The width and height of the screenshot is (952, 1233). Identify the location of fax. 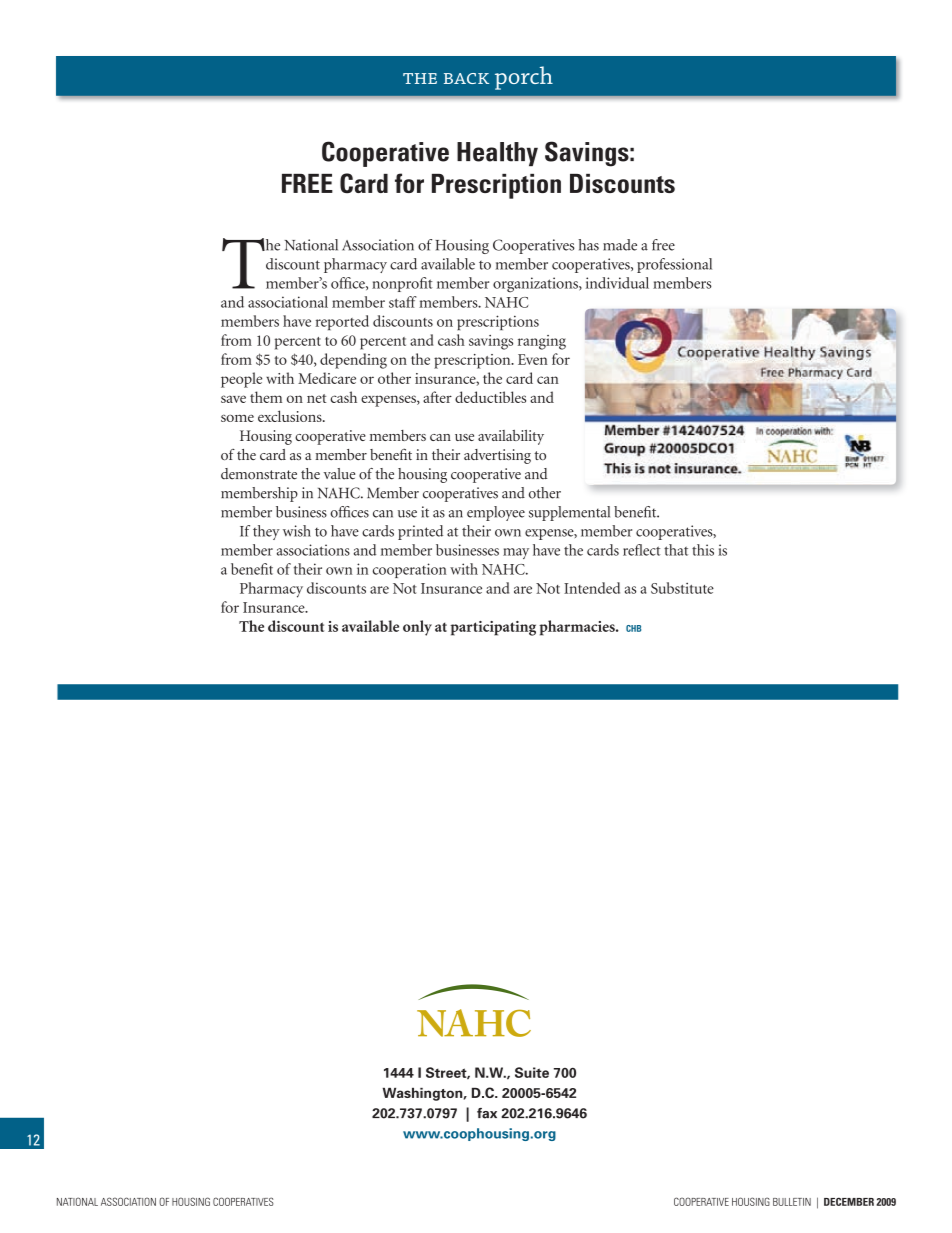
(487, 1113).
